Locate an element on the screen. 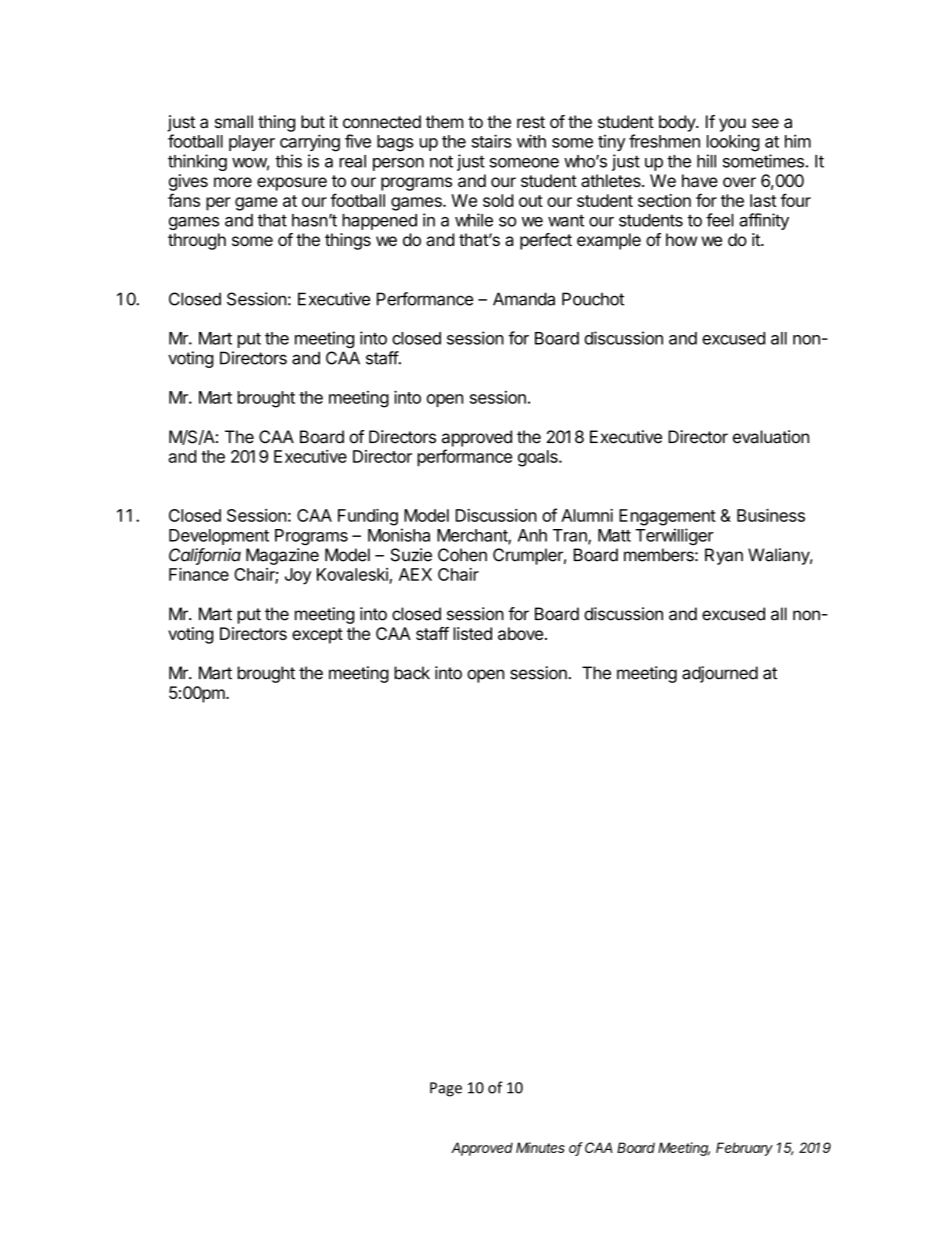 This screenshot has width=952, height=1233. back is located at coordinates (412, 673).
